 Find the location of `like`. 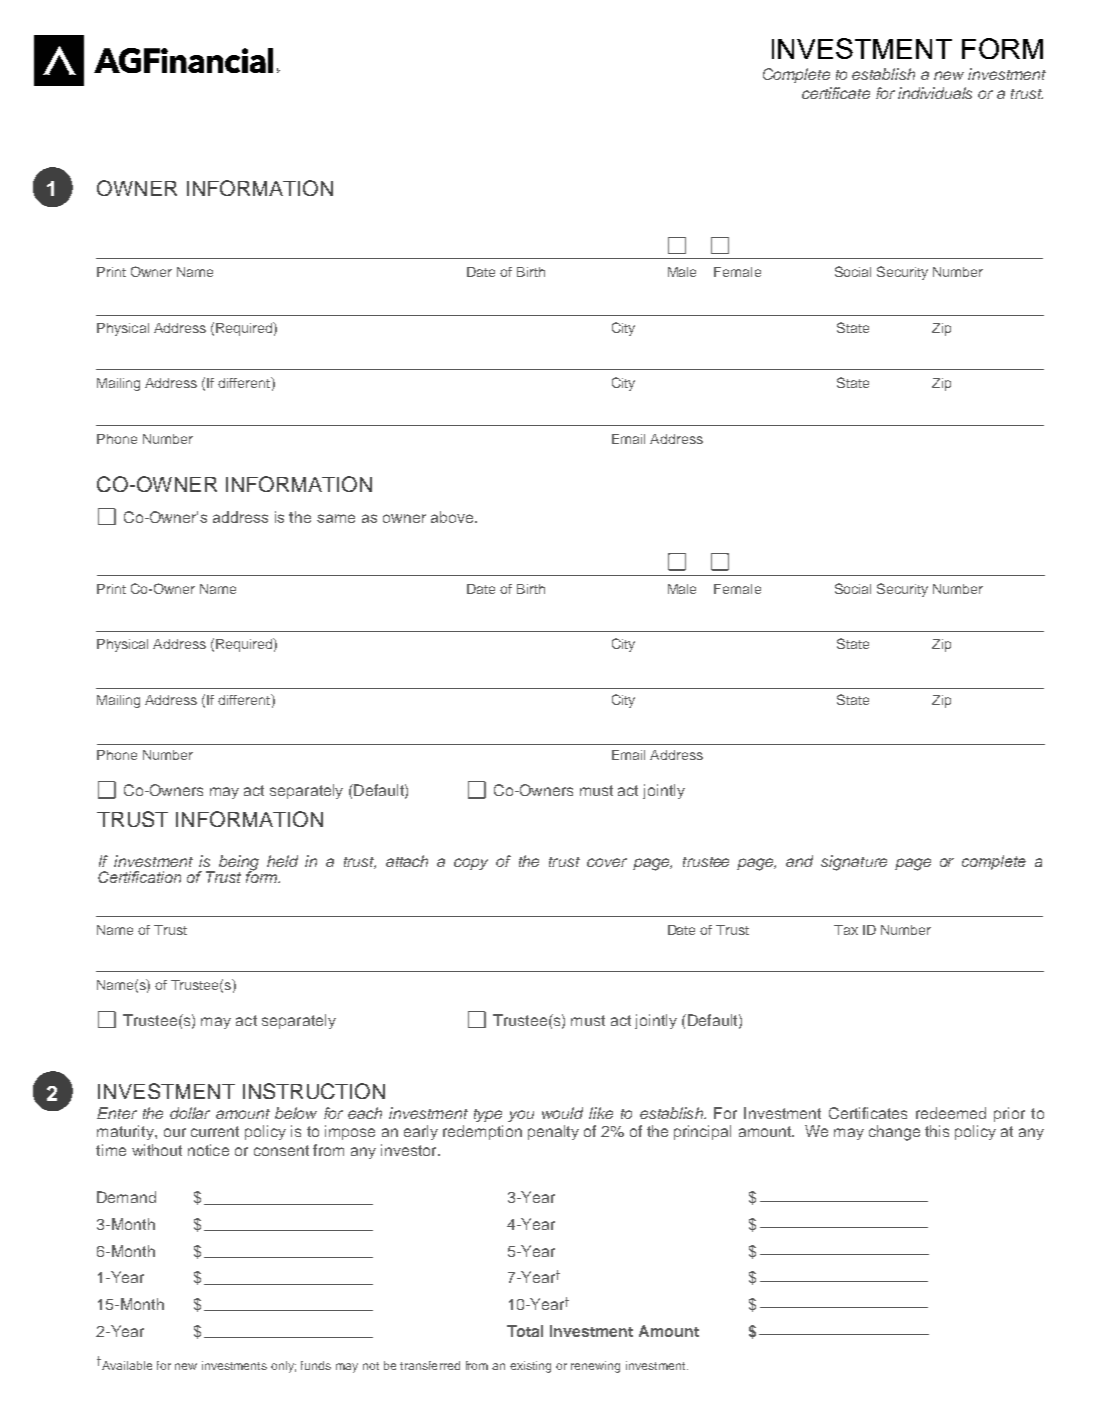

like is located at coordinates (601, 1113).
